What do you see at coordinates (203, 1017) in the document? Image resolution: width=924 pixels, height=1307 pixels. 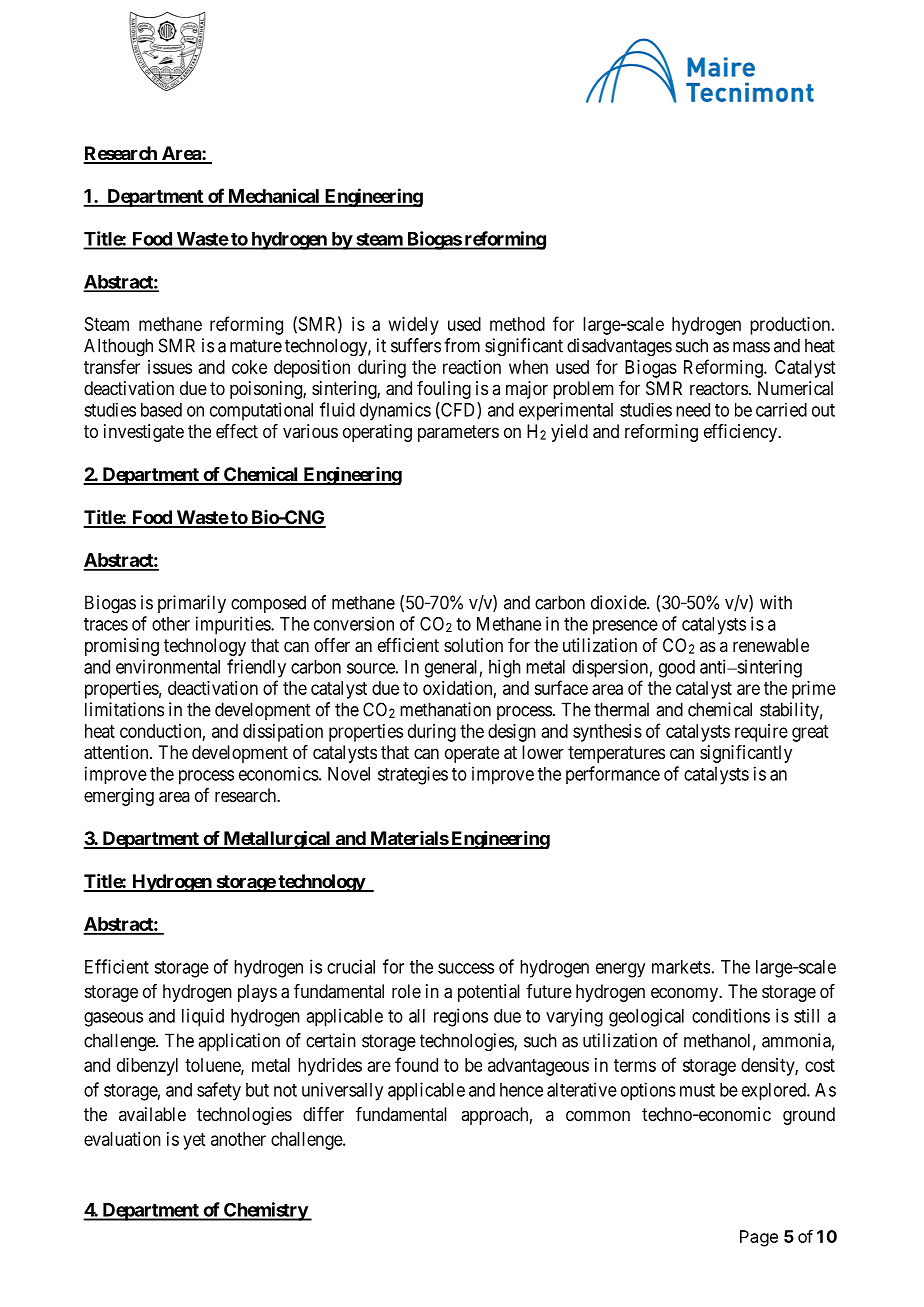 I see `liquid` at bounding box center [203, 1017].
